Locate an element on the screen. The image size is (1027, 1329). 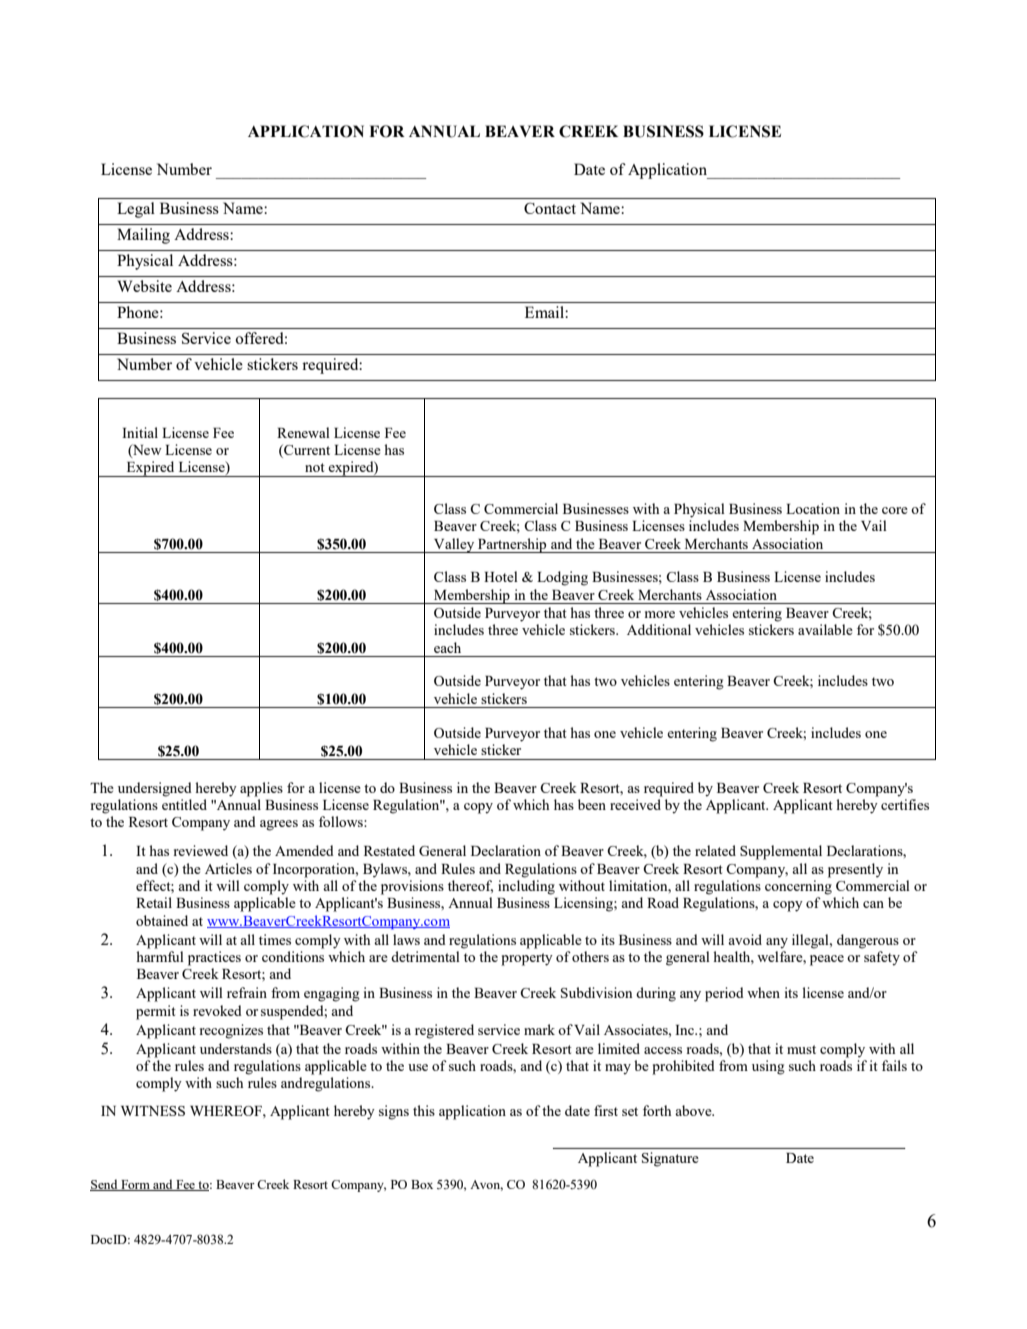
core is located at coordinates (895, 510).
